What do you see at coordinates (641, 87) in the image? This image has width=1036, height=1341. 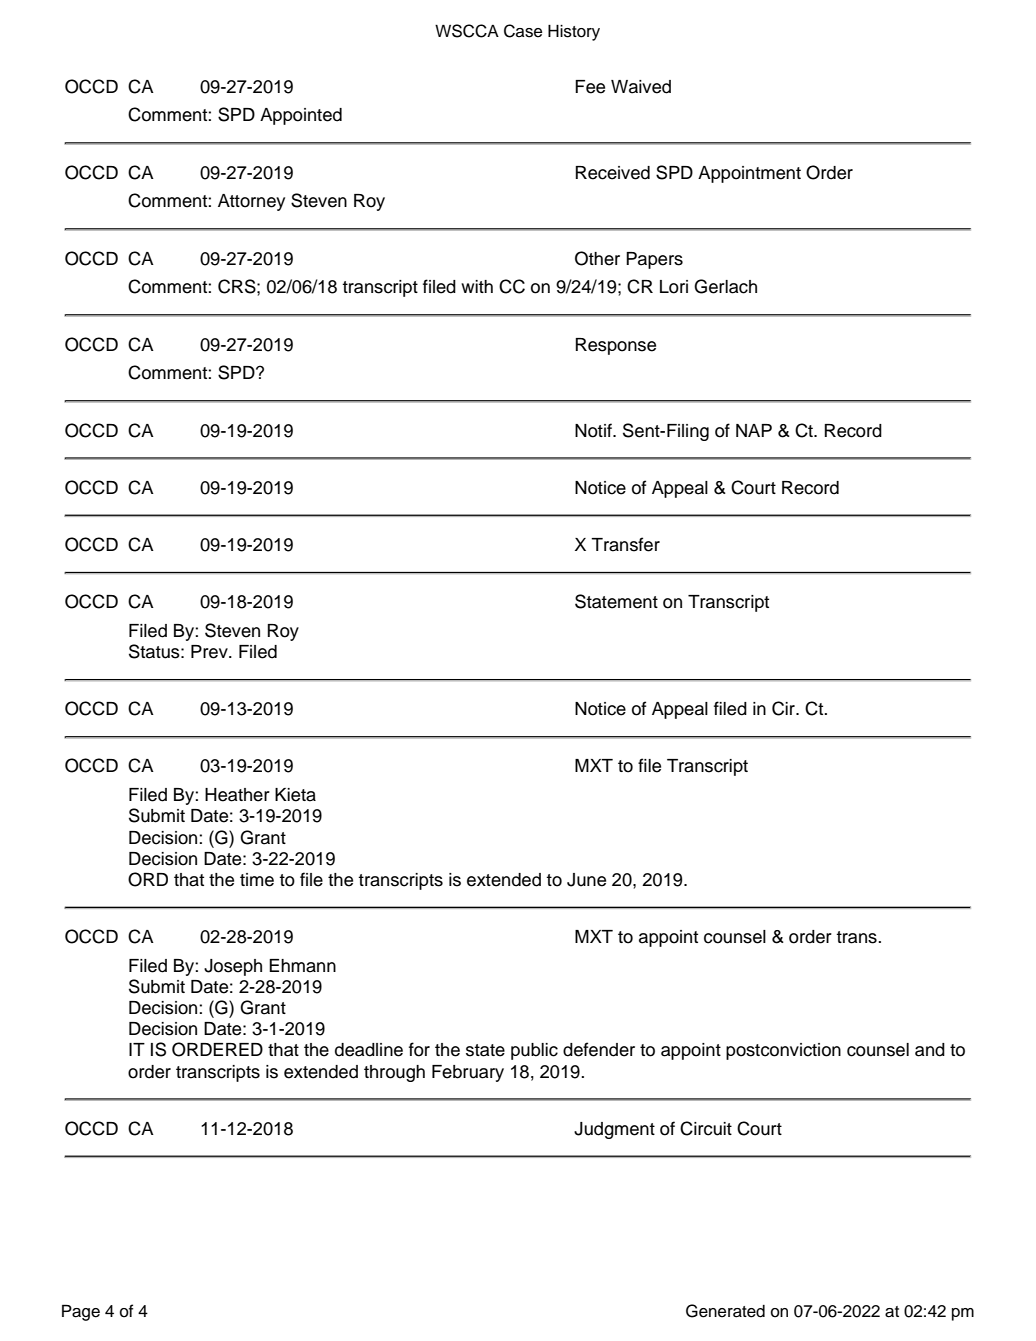 I see `Waived` at bounding box center [641, 87].
